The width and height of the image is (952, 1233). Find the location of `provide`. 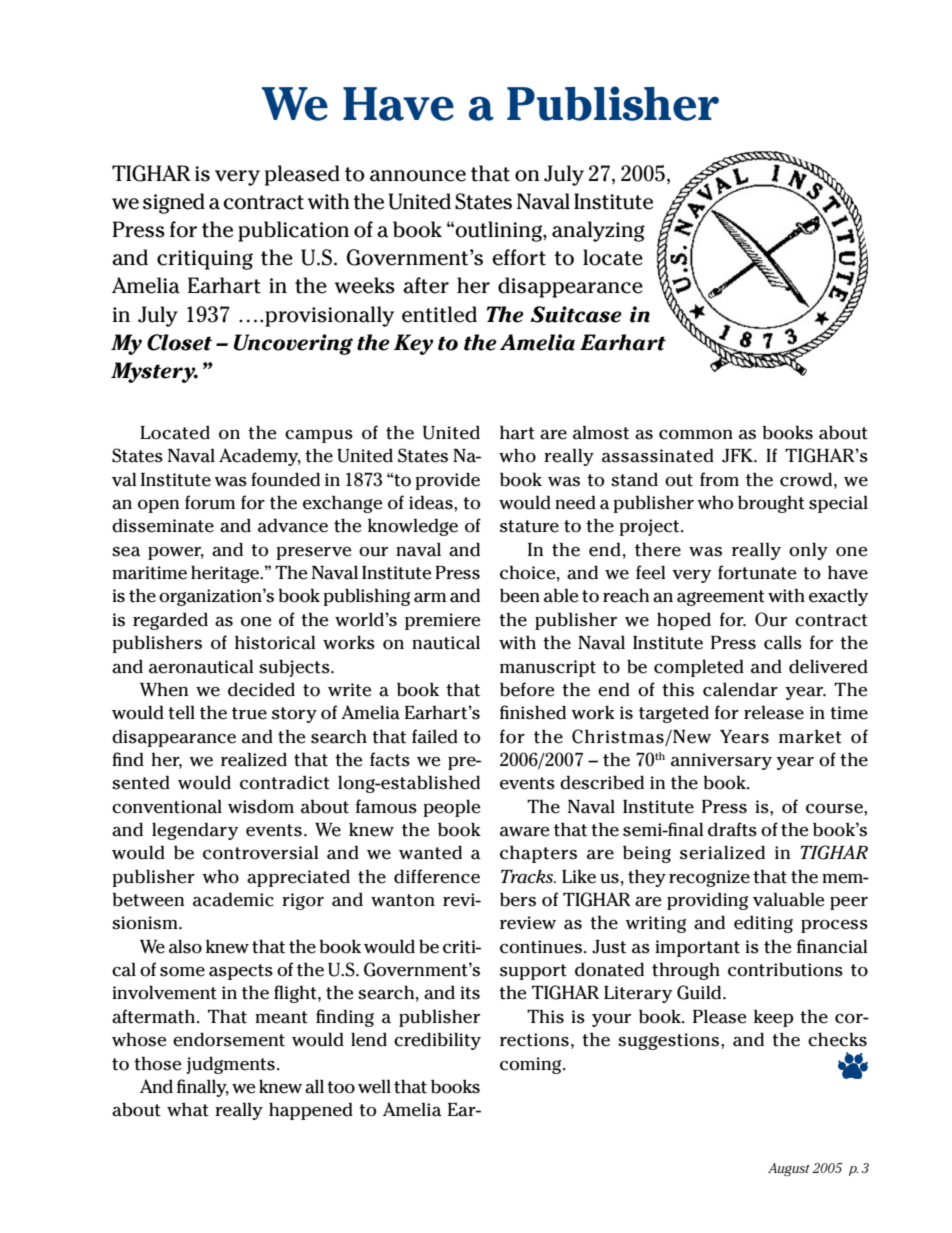

provide is located at coordinates (447, 481).
